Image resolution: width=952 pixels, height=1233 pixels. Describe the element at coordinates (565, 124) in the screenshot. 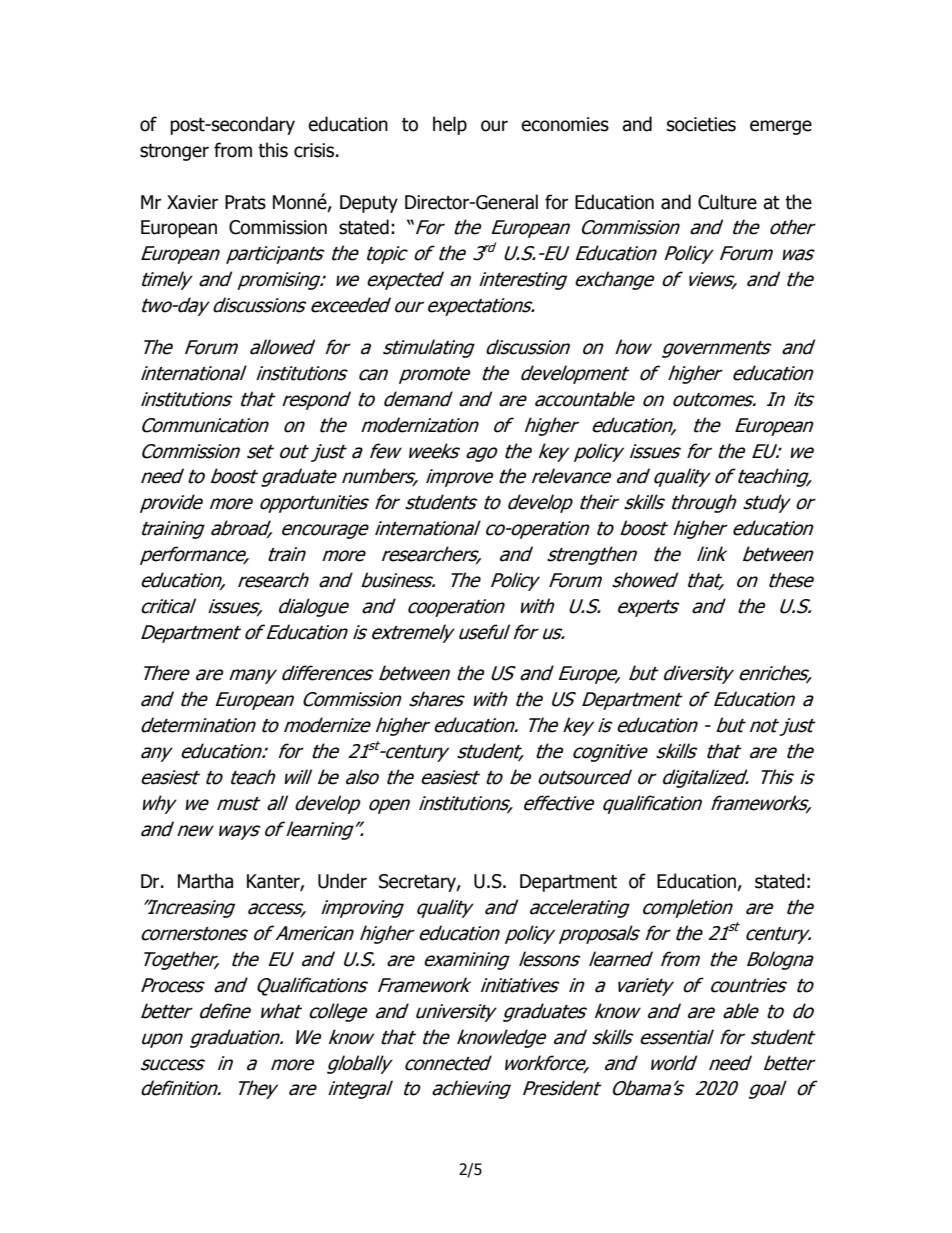

I see `economies` at that location.
